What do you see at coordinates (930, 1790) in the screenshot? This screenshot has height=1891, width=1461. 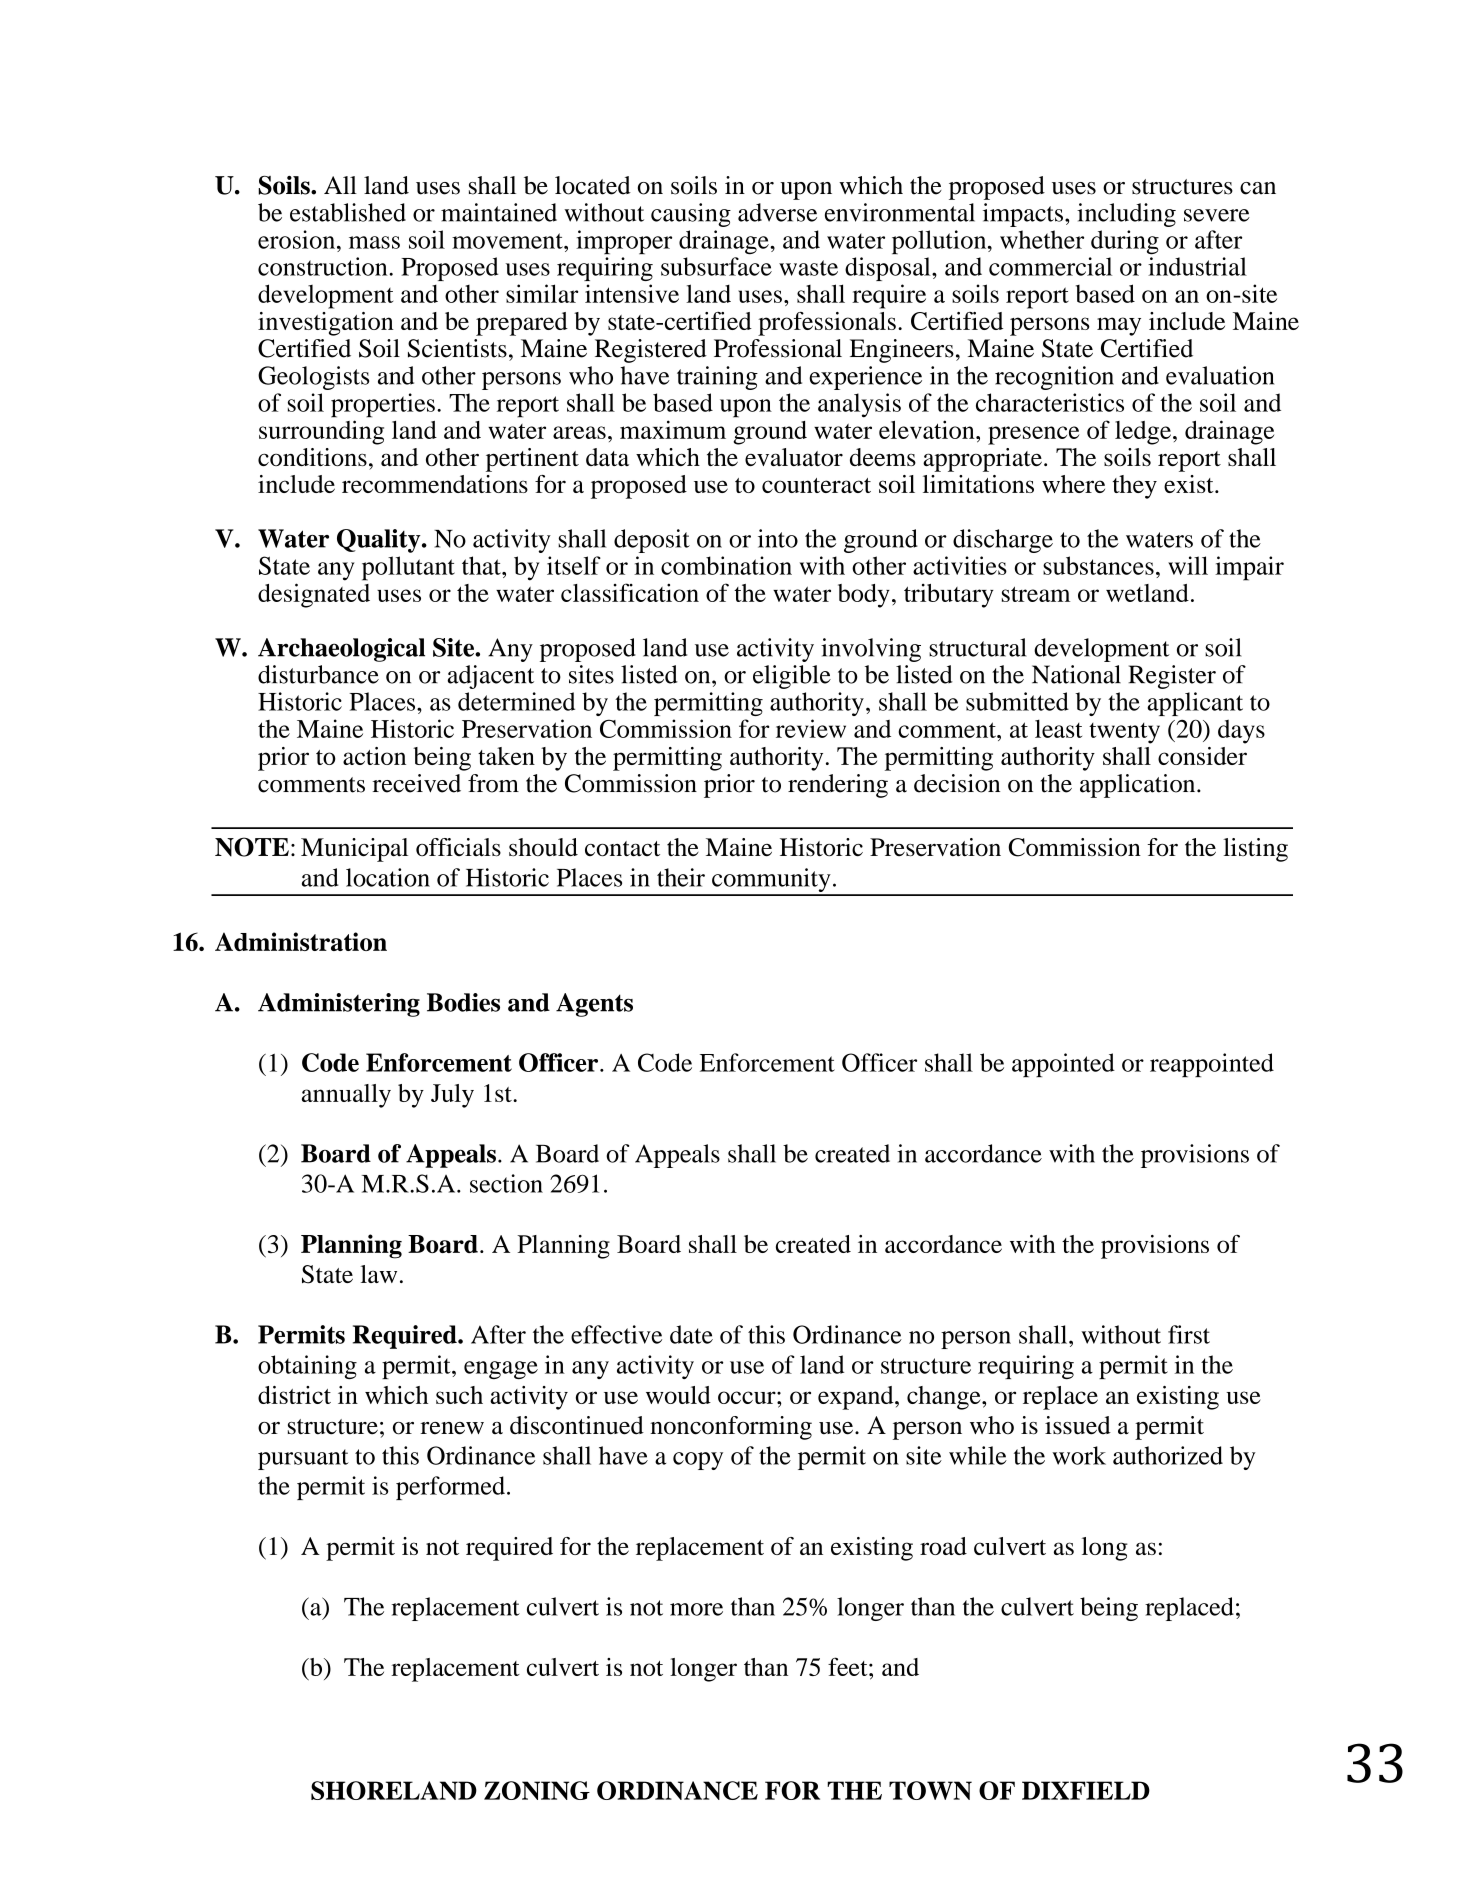 I see `TOWN` at bounding box center [930, 1790].
